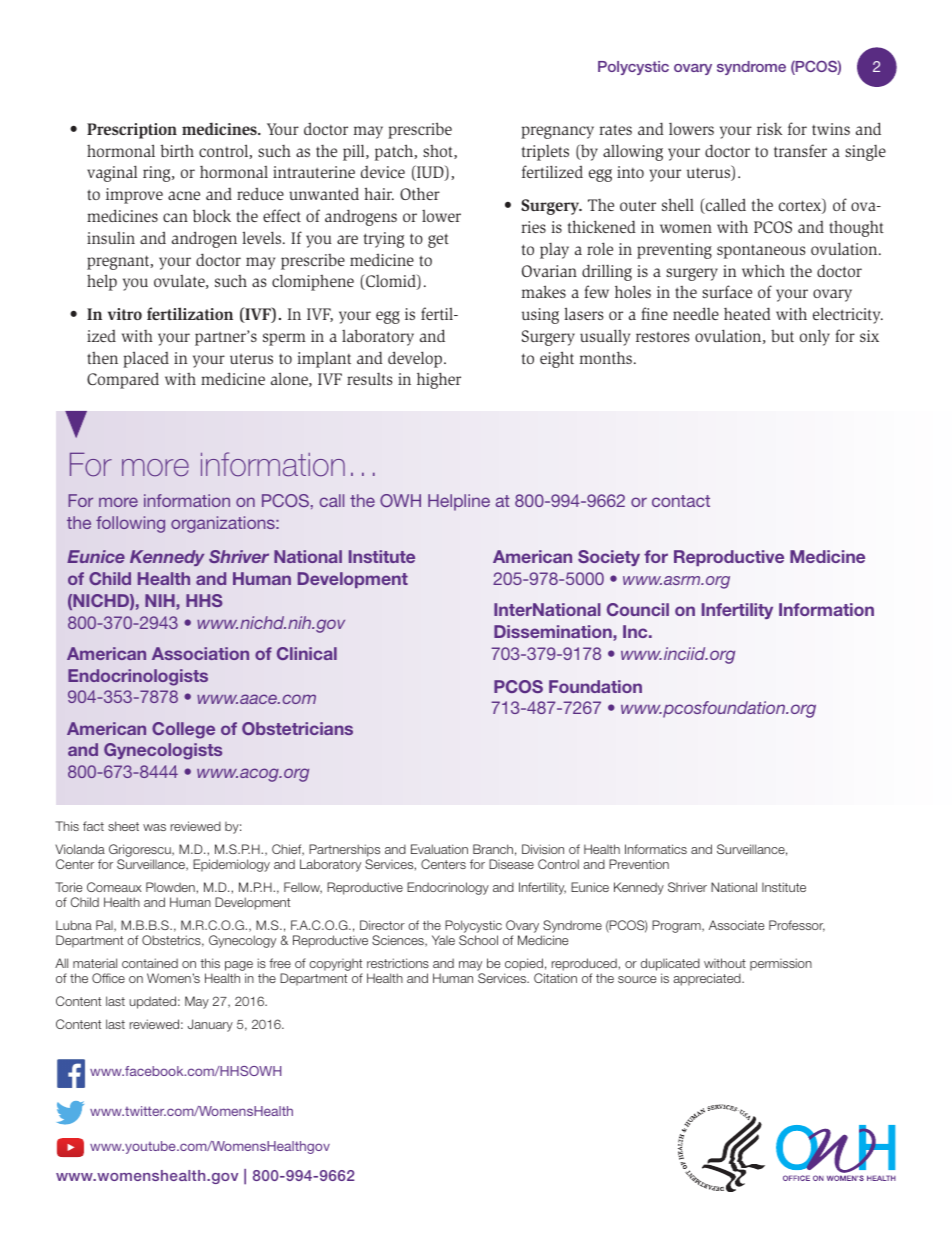 This page has width=952, height=1233. Describe the element at coordinates (439, 152) in the page. I see `shot` at that location.
